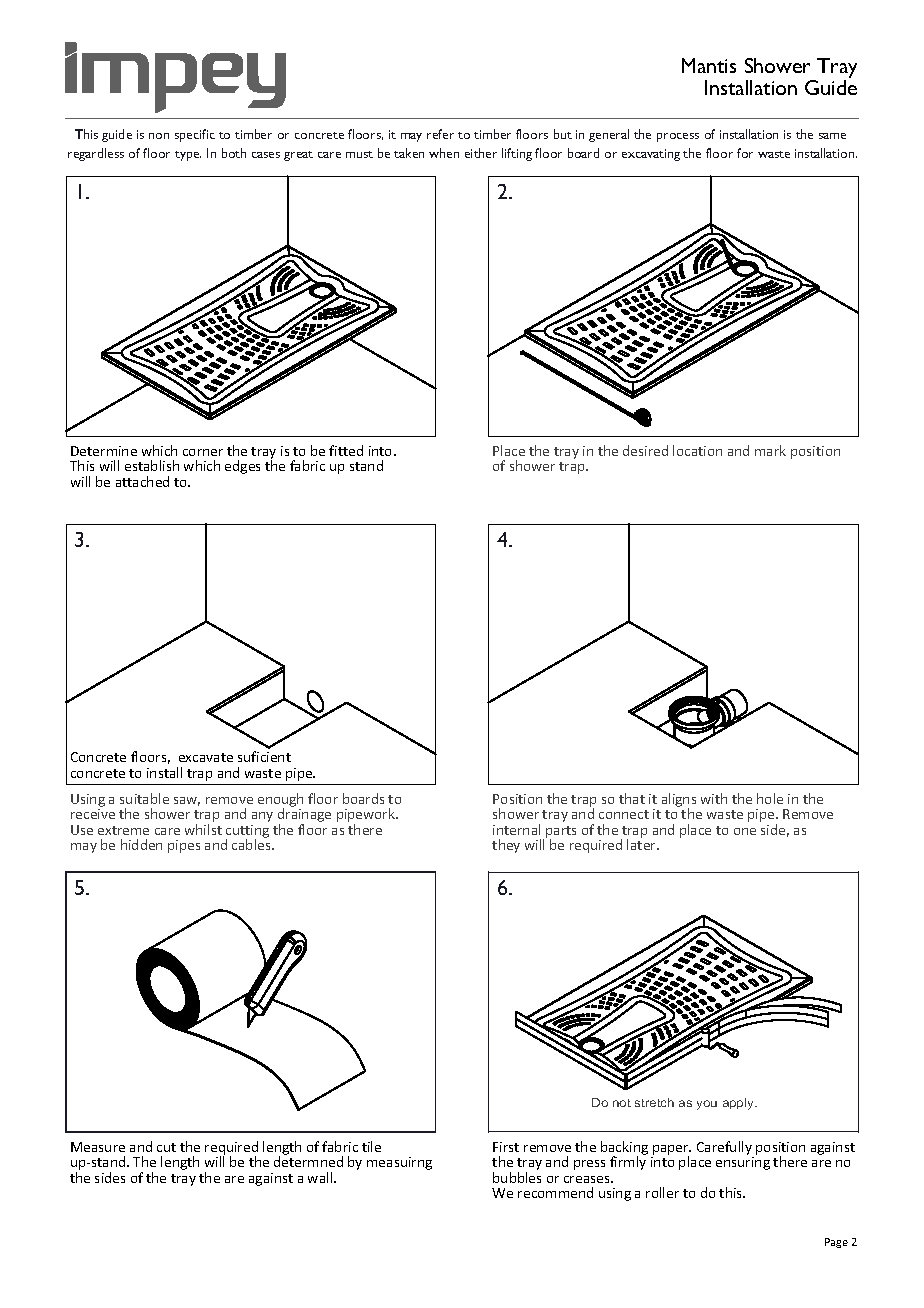  I want to click on when, so click(444, 153).
